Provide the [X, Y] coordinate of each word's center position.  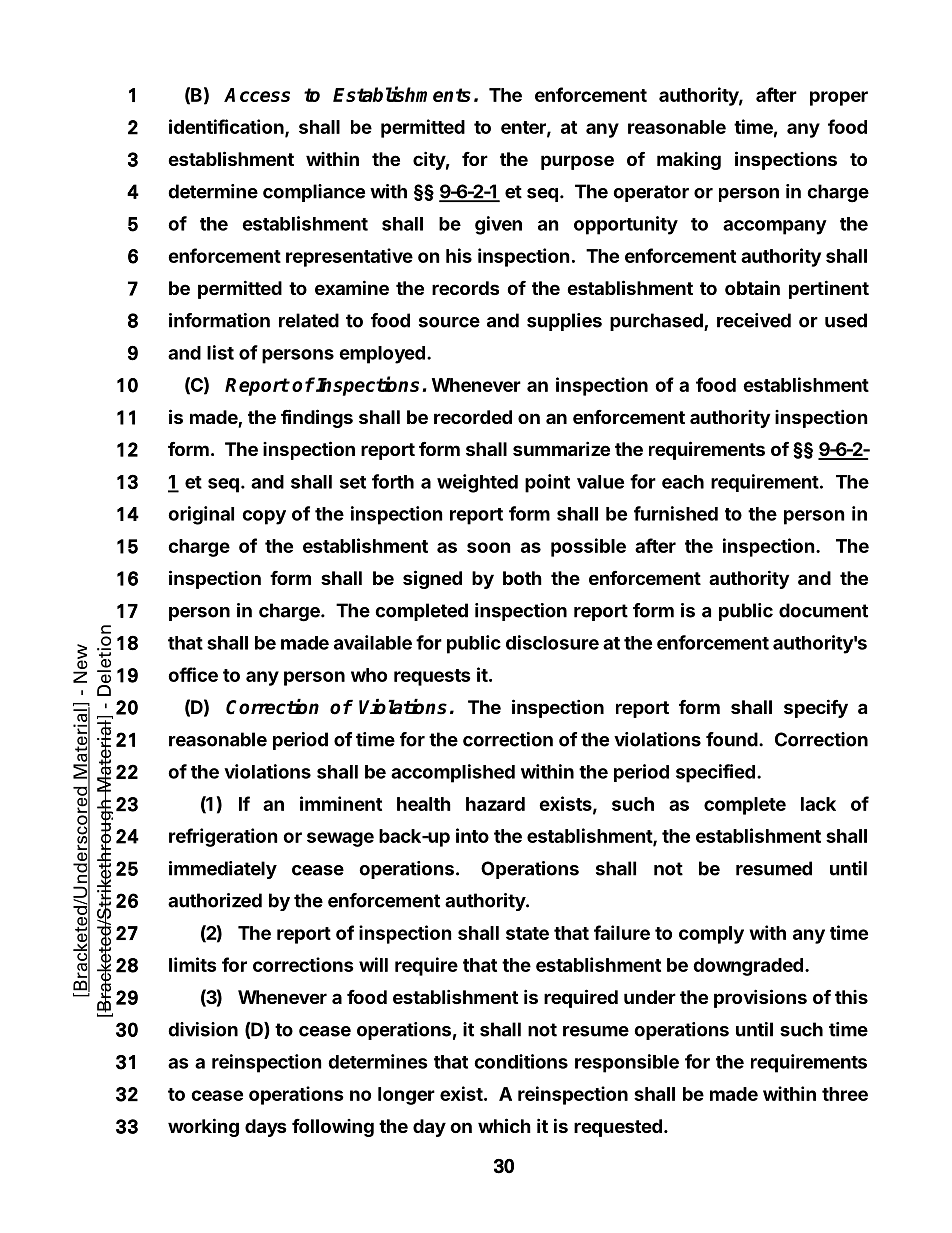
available [373, 642]
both [522, 578]
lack [818, 804]
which [504, 1125]
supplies [564, 322]
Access [257, 95]
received [754, 320]
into [472, 835]
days [266, 1128]
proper [839, 98]
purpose [577, 162]
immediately [223, 870]
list [220, 352]
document [823, 610]
